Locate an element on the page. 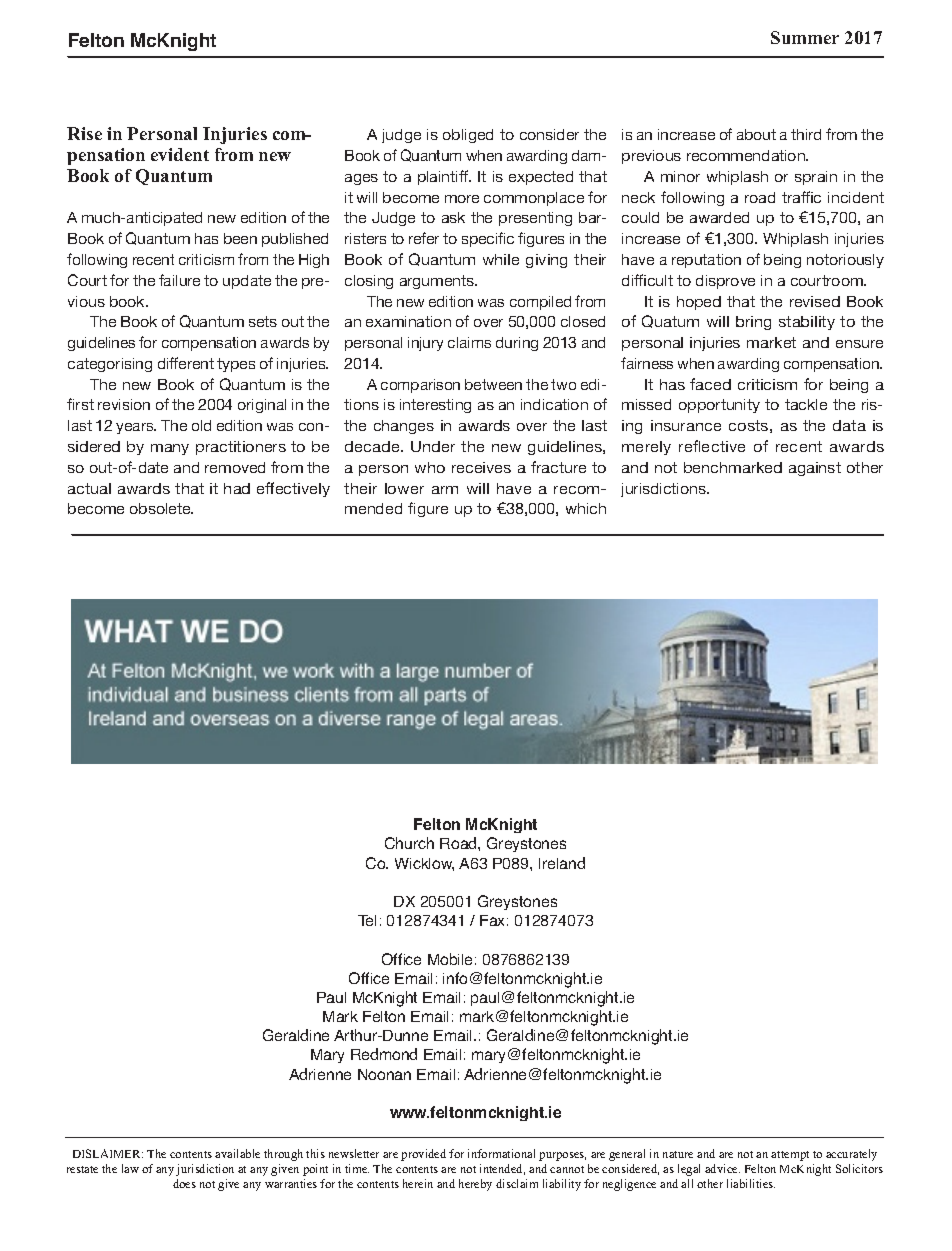  arm is located at coordinates (445, 490).
